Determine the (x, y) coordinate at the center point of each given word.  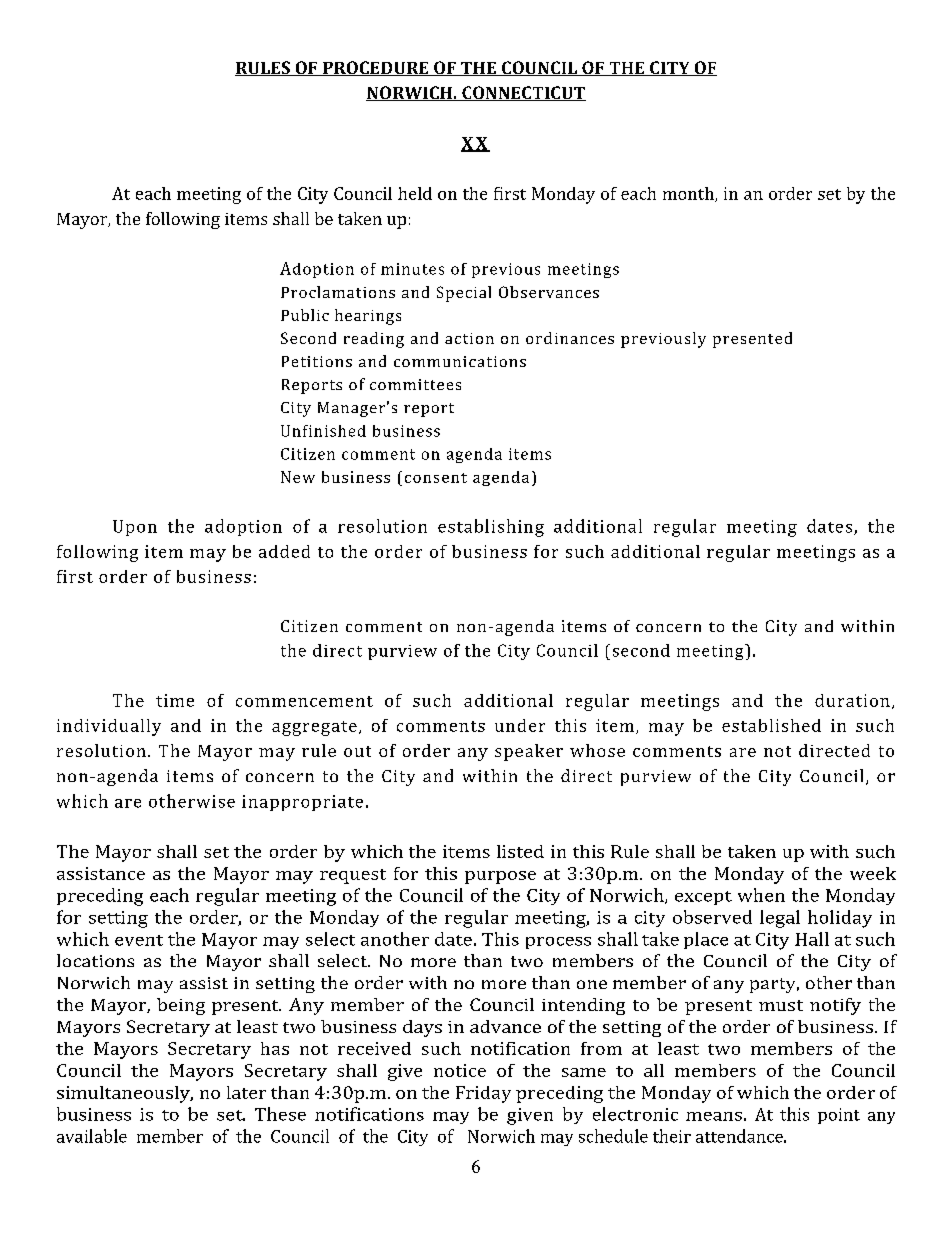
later (246, 1092)
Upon (135, 528)
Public (305, 315)
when (761, 895)
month (689, 194)
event (139, 940)
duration (852, 700)
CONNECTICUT (523, 93)
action (469, 338)
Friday (483, 1094)
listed (520, 851)
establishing (491, 528)
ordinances (570, 338)
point (839, 1116)
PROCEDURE (375, 68)
